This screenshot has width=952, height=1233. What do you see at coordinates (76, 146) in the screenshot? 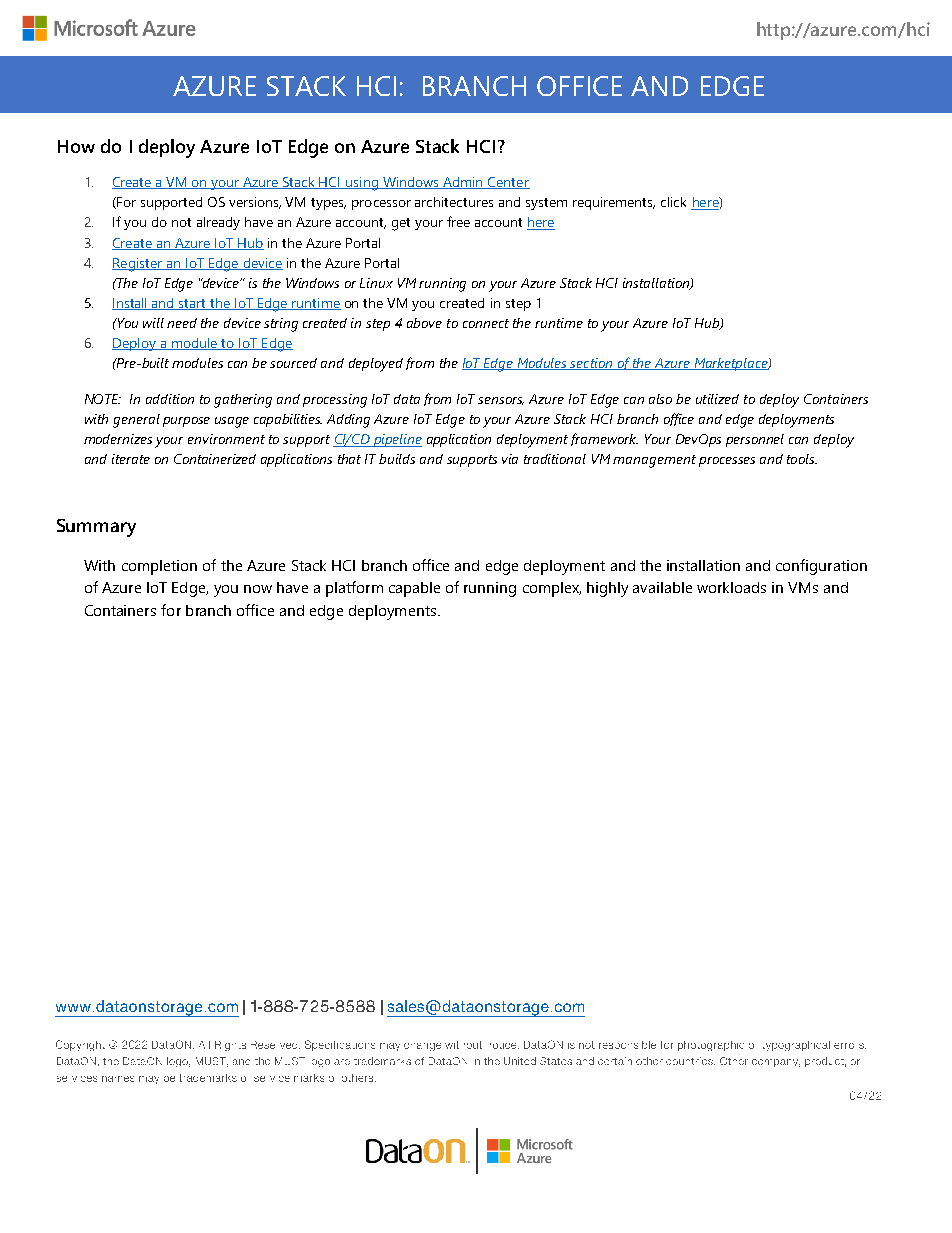
I see `How` at bounding box center [76, 146].
